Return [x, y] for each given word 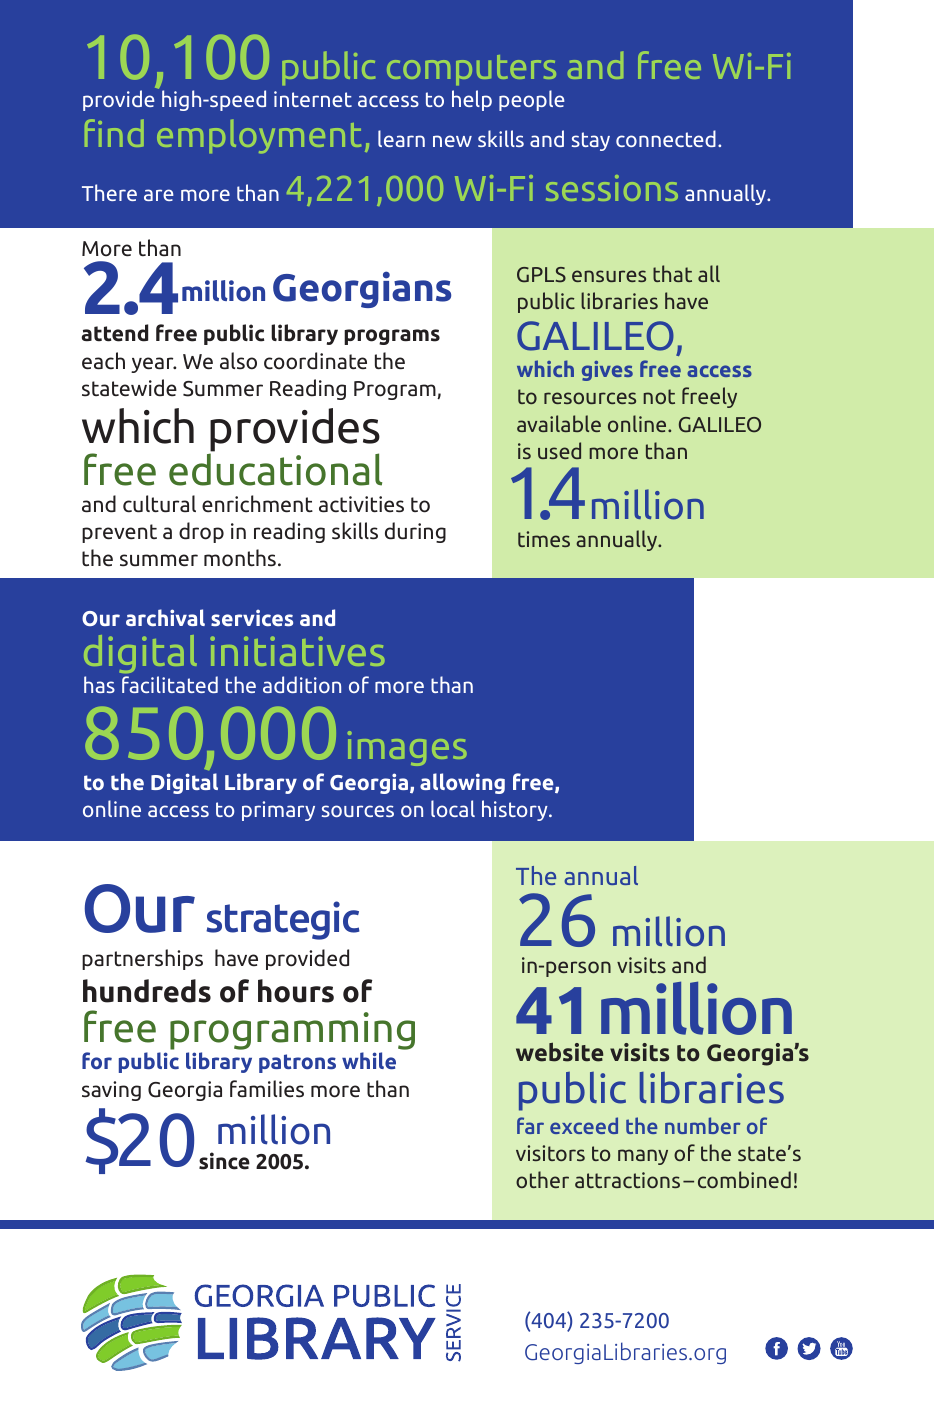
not [659, 396]
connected [666, 138]
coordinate [315, 361]
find [114, 133]
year [153, 365]
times [544, 539]
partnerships [142, 959]
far [530, 1125]
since [224, 1161]
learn [401, 138]
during [415, 532]
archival [165, 617]
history [516, 810]
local [453, 808]
